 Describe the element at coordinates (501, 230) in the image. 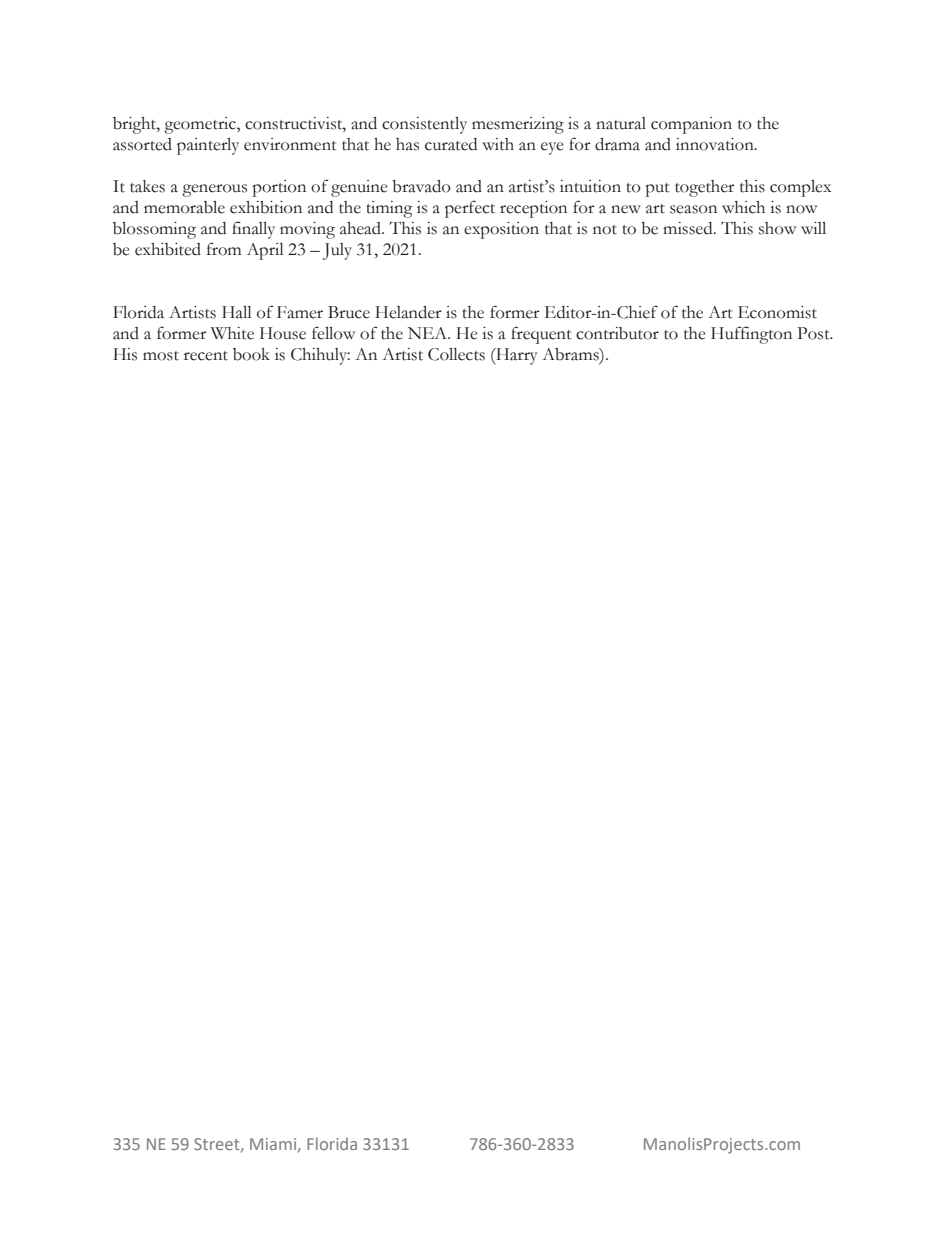

I see `exposition` at that location.
